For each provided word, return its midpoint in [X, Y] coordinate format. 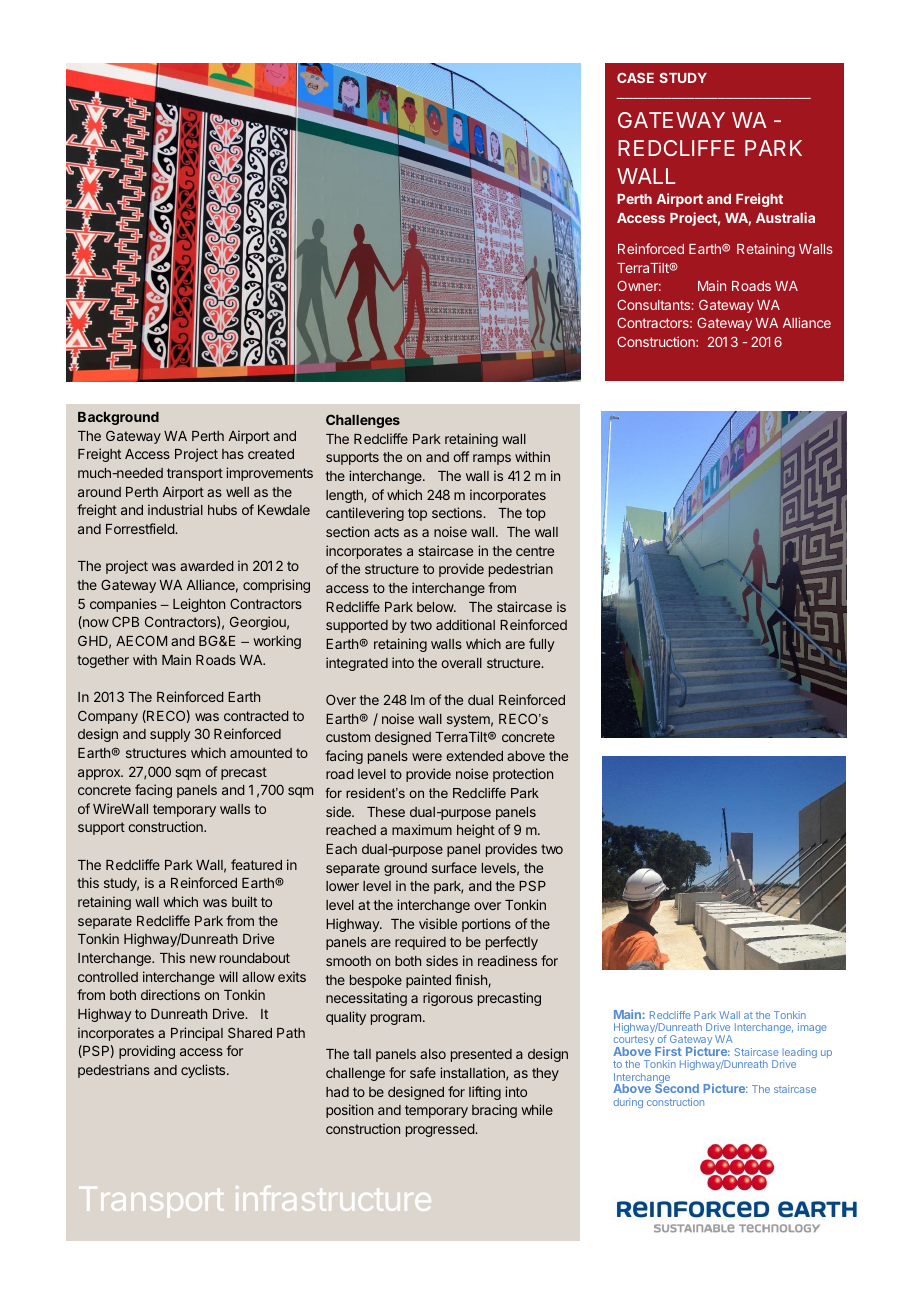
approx [100, 774]
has [233, 454]
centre [535, 551]
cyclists [204, 1071]
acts [386, 532]
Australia [785, 217]
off [461, 456]
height [476, 831]
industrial [175, 509]
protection [523, 775]
